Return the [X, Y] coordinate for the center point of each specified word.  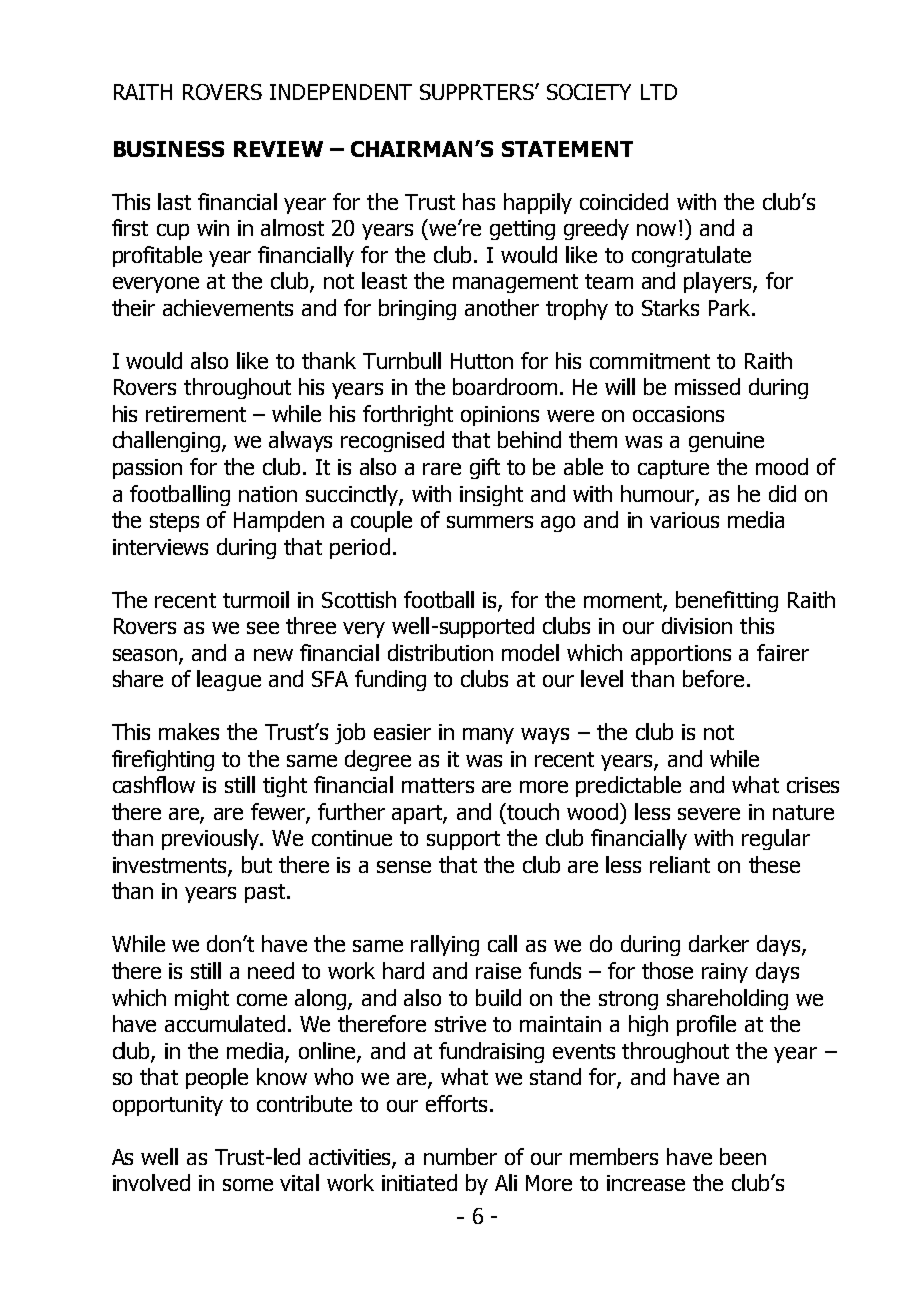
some [248, 1185]
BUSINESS [169, 149]
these [774, 864]
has [479, 201]
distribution [440, 652]
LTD [659, 92]
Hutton [482, 361]
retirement [196, 414]
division [697, 625]
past [266, 893]
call [502, 943]
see [263, 628]
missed [707, 386]
